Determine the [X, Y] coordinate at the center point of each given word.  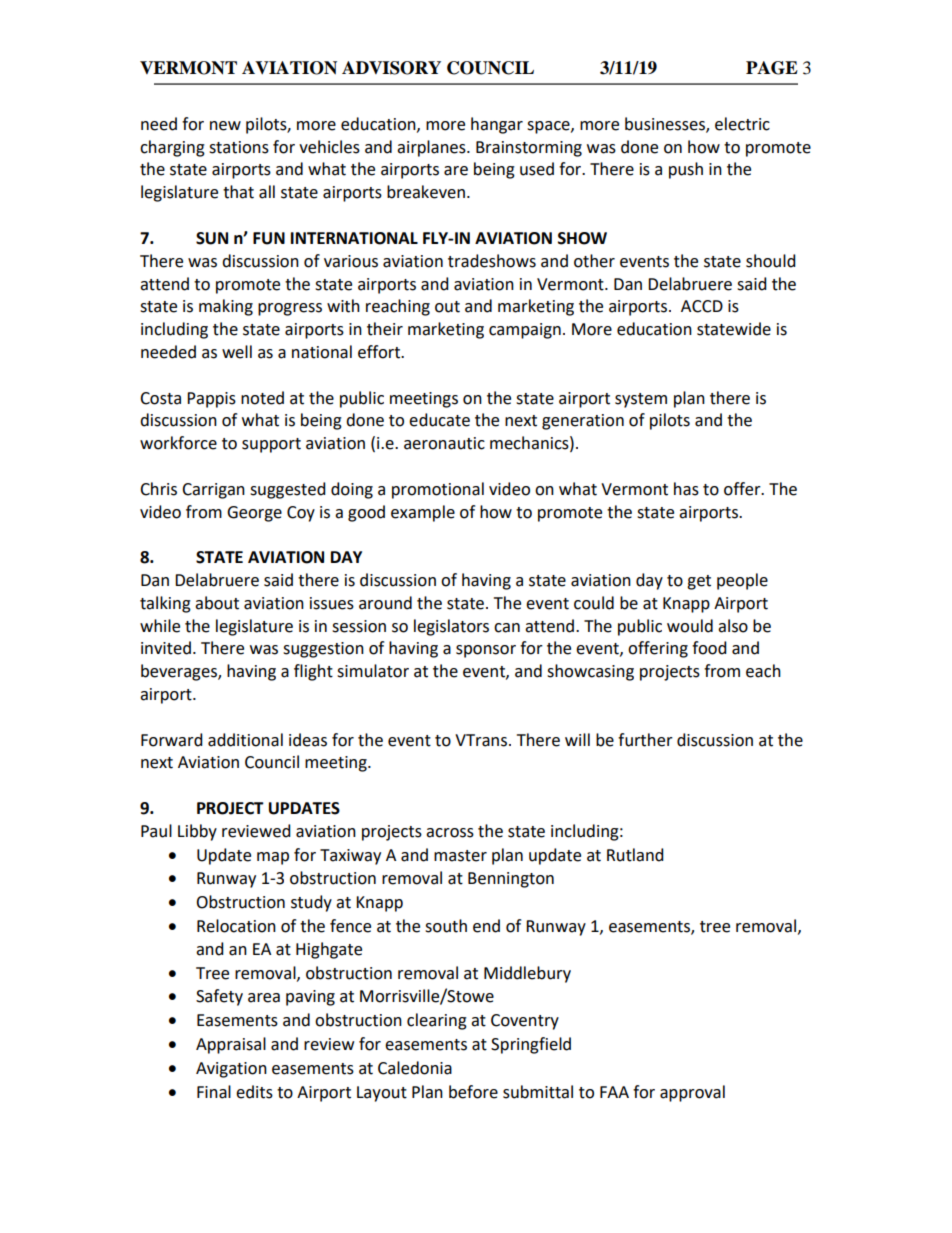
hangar [497, 125]
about [217, 603]
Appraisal [231, 1045]
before [473, 1092]
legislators [451, 627]
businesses [666, 124]
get [699, 582]
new [225, 126]
